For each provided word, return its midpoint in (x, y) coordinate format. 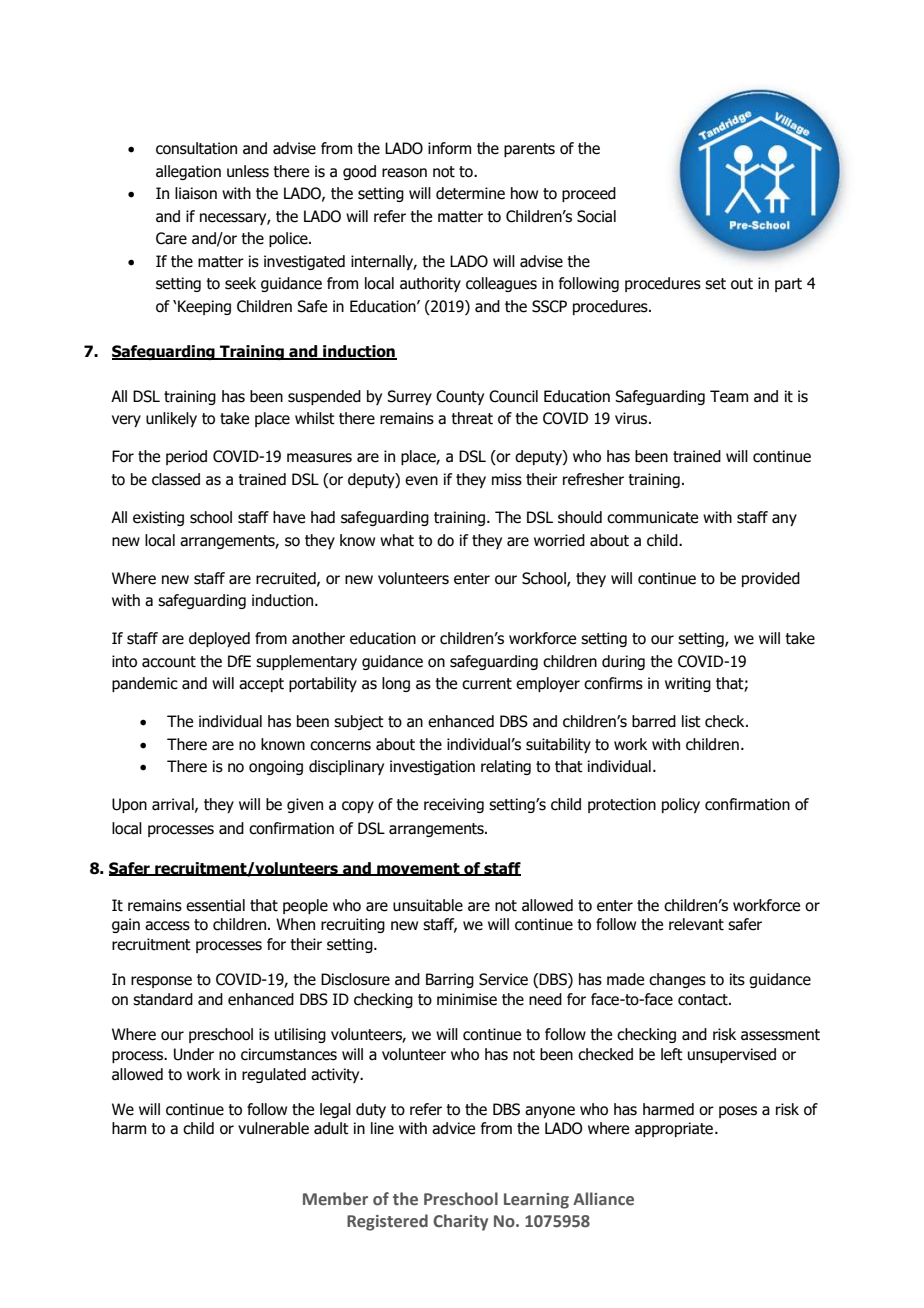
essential (215, 905)
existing (158, 518)
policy (681, 805)
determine (470, 193)
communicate (652, 517)
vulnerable (273, 1128)
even (421, 481)
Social (596, 216)
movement (418, 869)
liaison (196, 193)
